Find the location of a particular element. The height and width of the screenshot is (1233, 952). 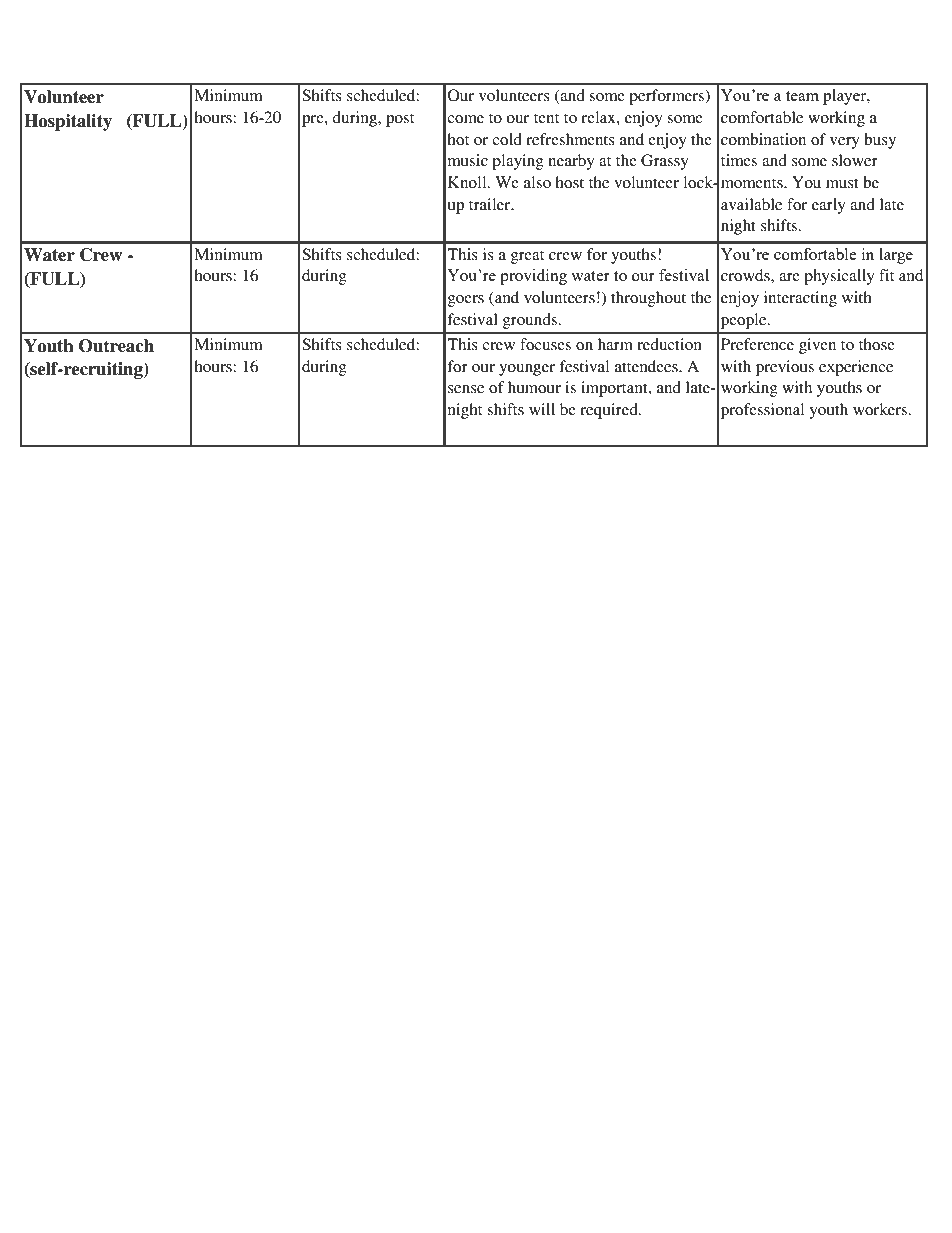

also is located at coordinates (537, 182).
